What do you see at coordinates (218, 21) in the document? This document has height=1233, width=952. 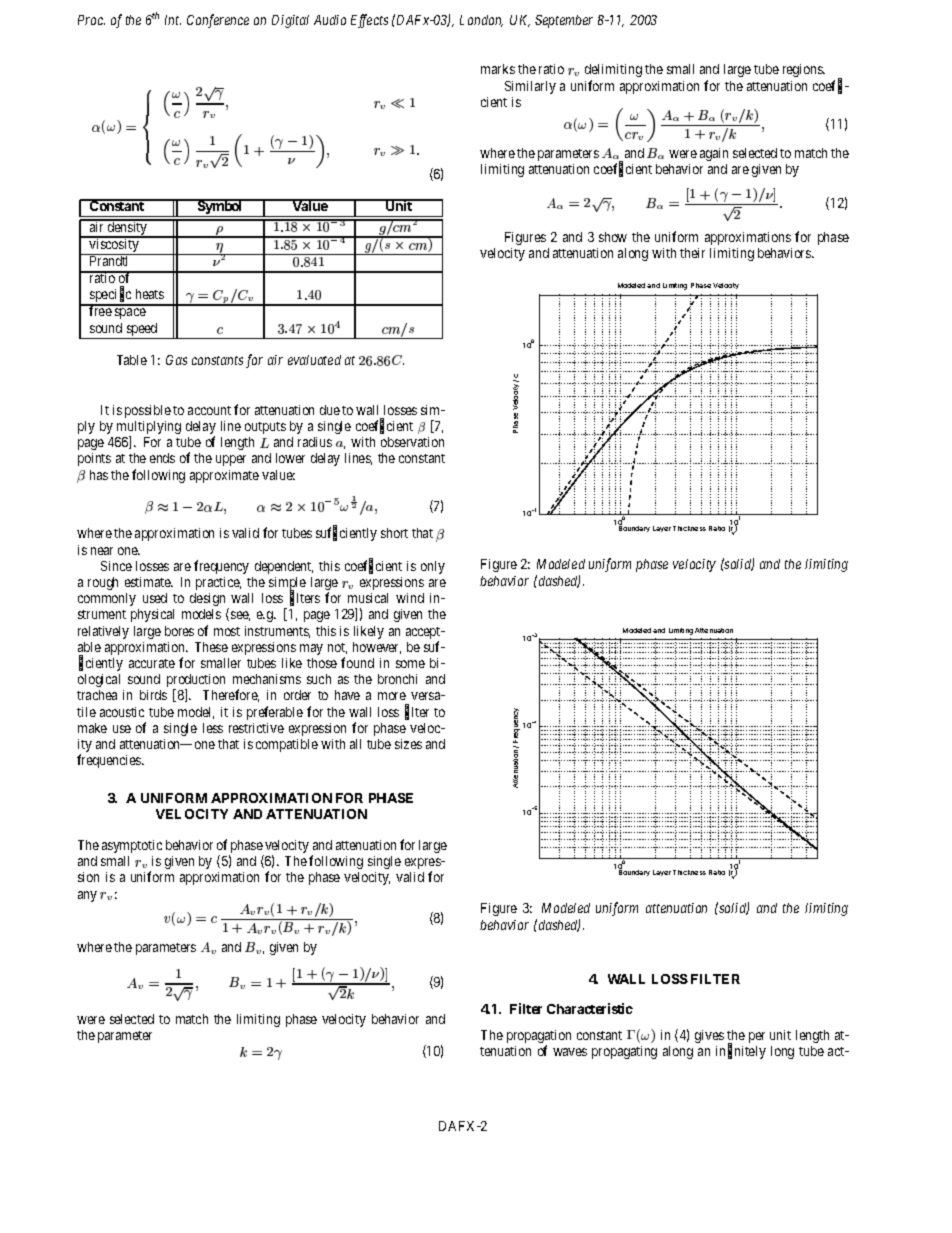 I see `Conference` at bounding box center [218, 21].
